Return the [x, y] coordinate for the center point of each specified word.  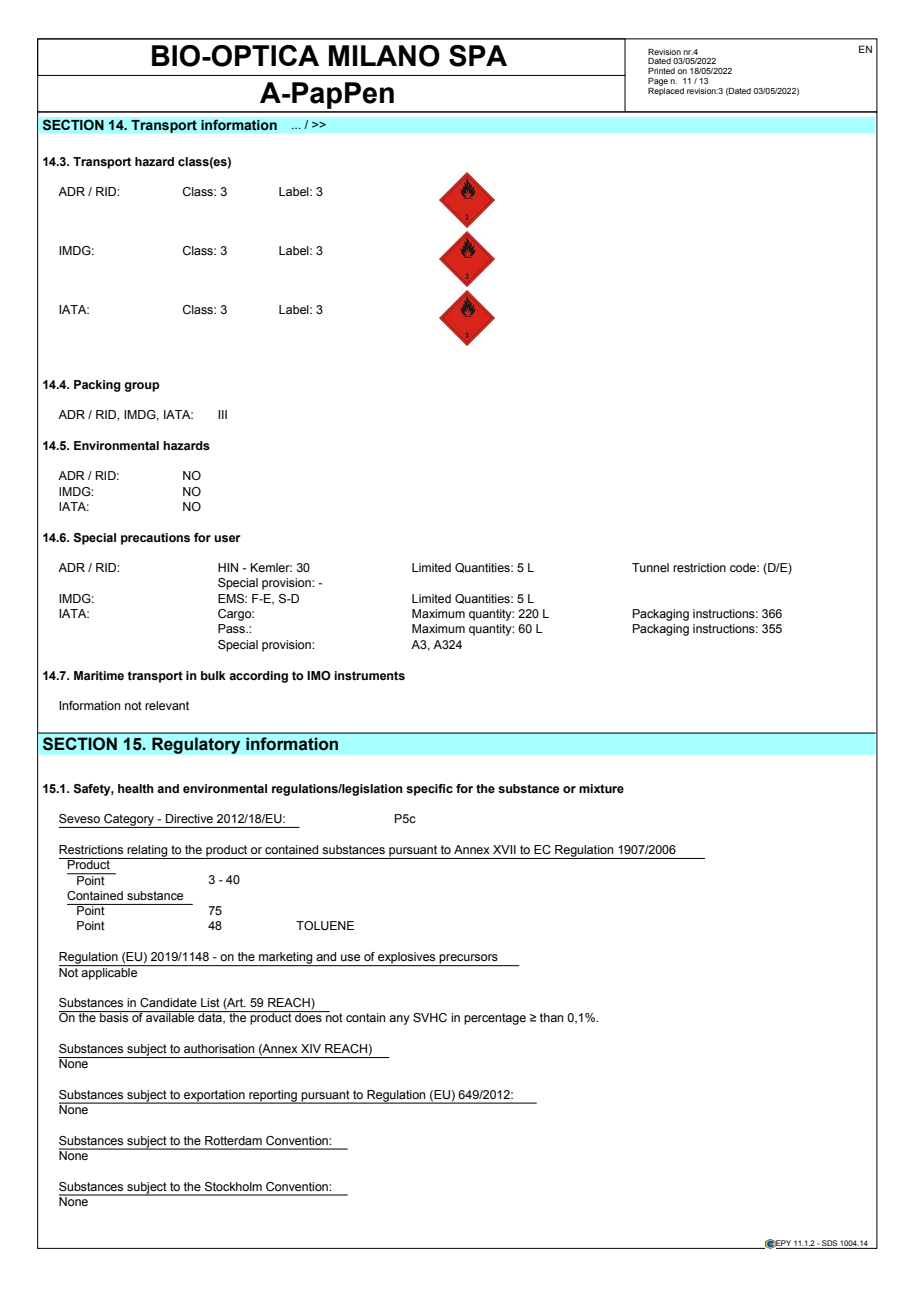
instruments [369, 675]
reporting [273, 1097]
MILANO [384, 56]
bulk [213, 675]
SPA [478, 56]
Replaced [666, 90]
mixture [601, 788]
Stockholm [233, 1186]
